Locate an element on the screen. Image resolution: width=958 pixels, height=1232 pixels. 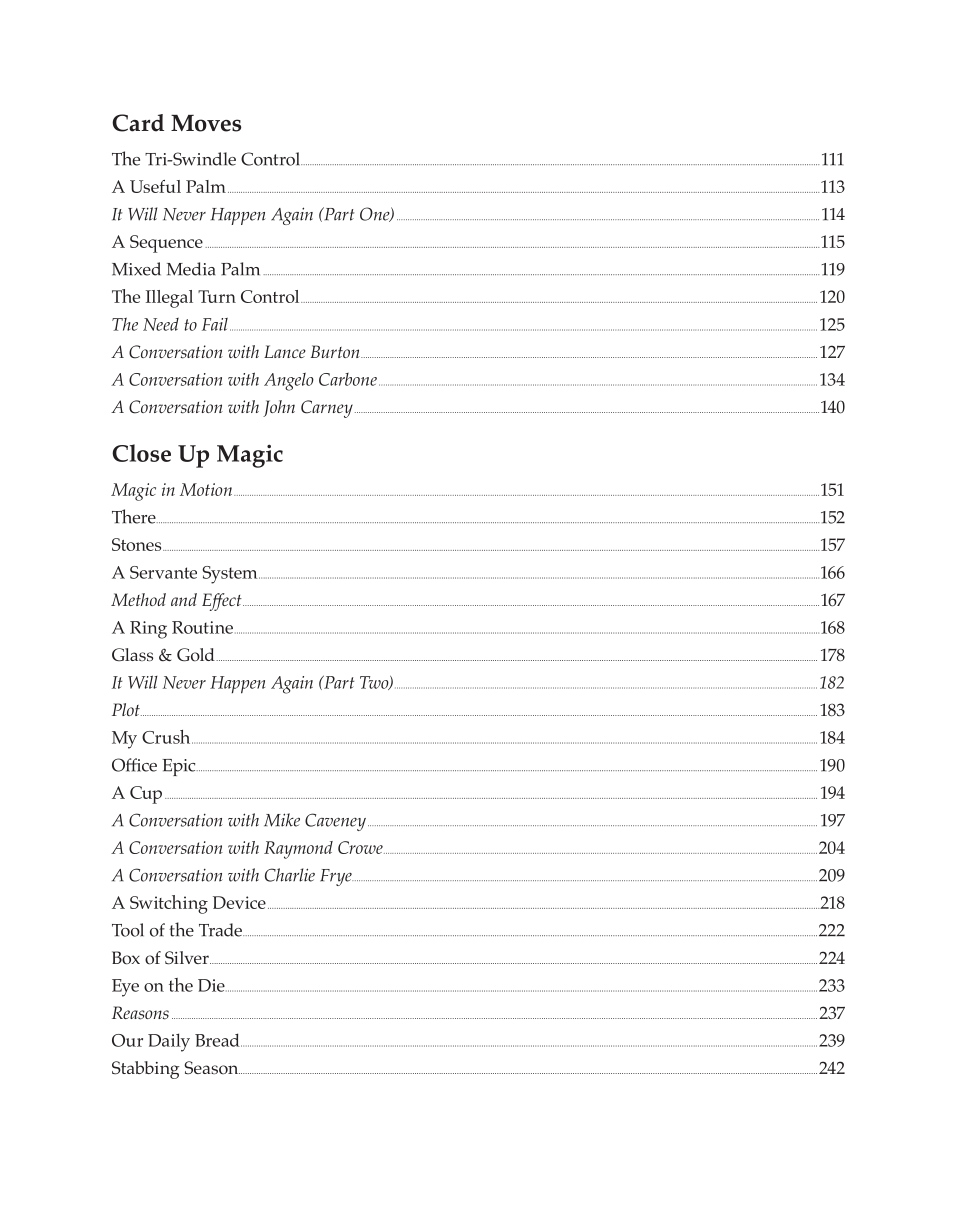
Method is located at coordinates (138, 599).
